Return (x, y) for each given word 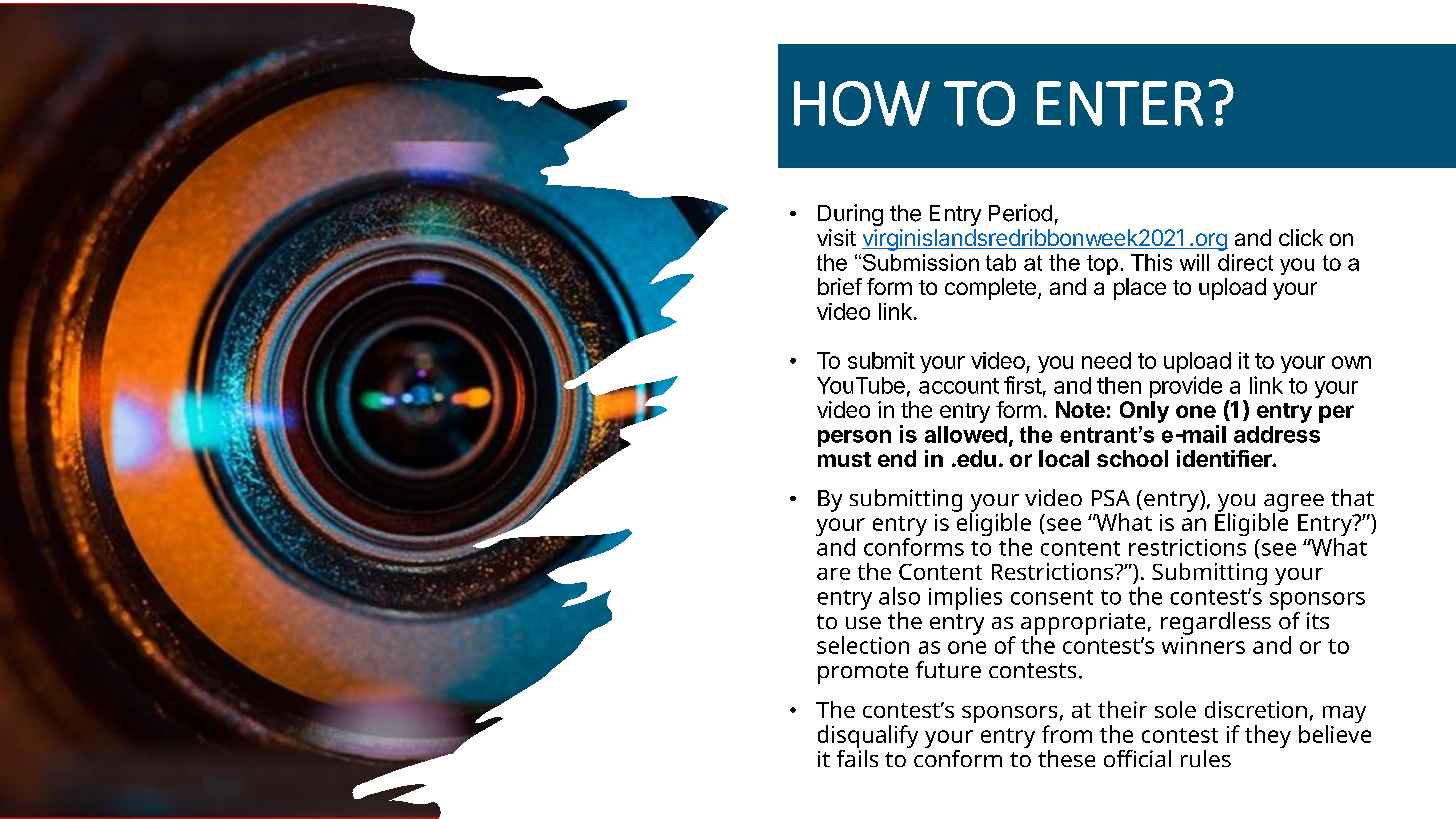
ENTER (1120, 103)
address (1277, 434)
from (1067, 734)
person (854, 438)
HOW (862, 103)
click (1301, 237)
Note (1080, 409)
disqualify (868, 738)
